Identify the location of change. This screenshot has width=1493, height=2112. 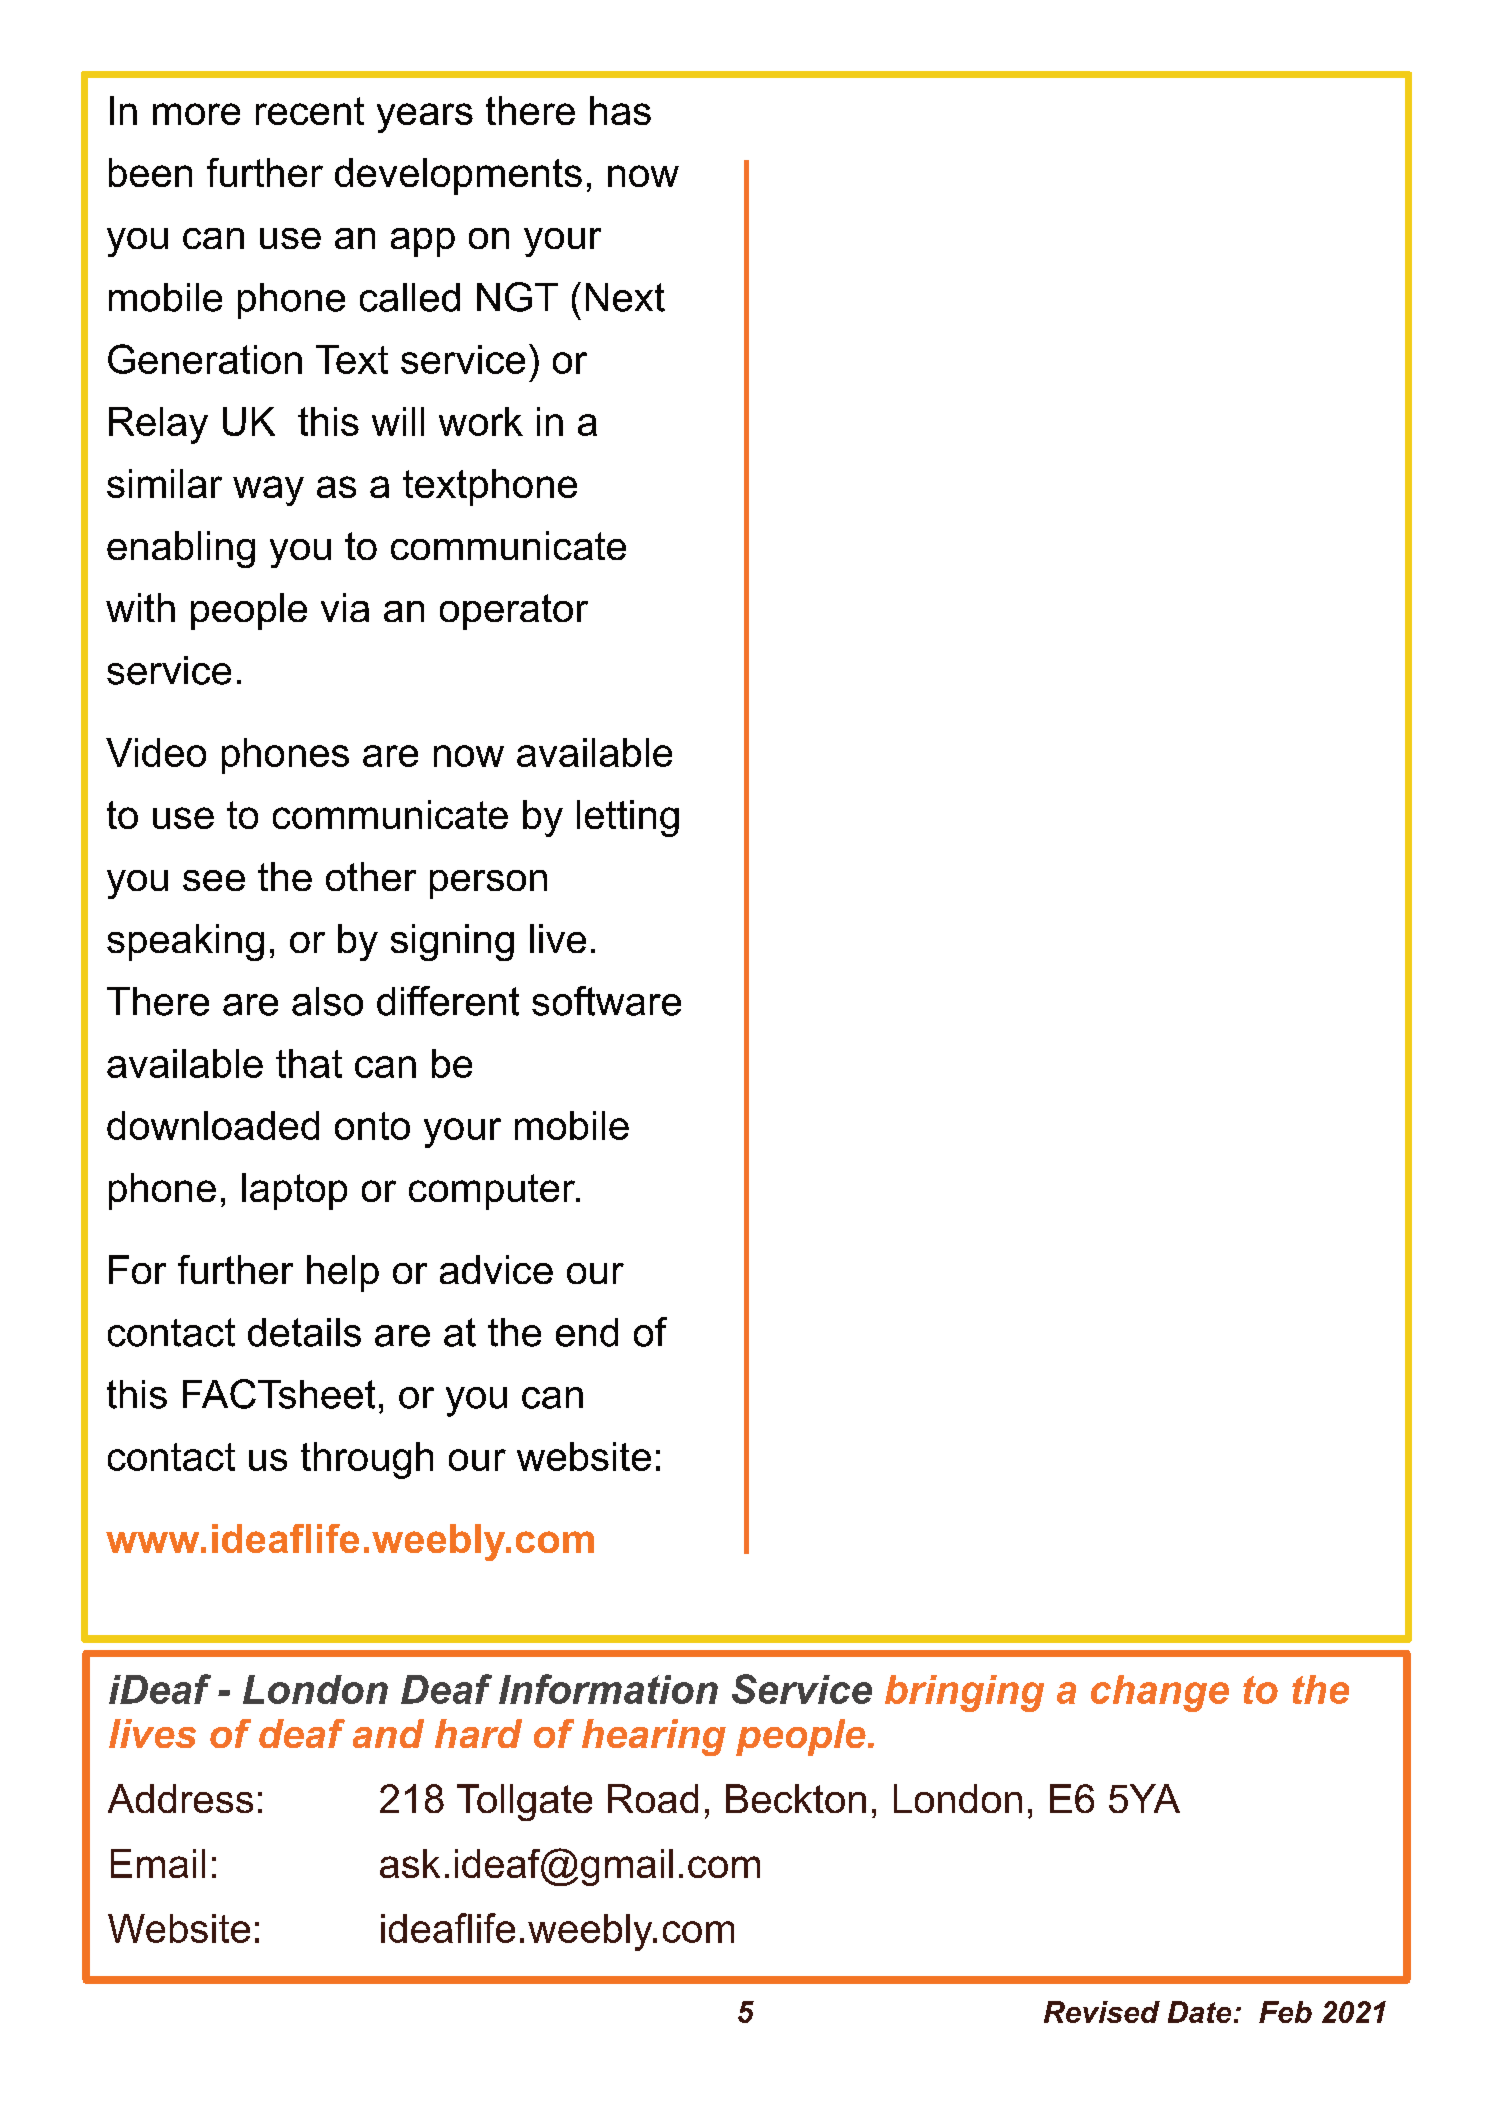
(1160, 1693).
